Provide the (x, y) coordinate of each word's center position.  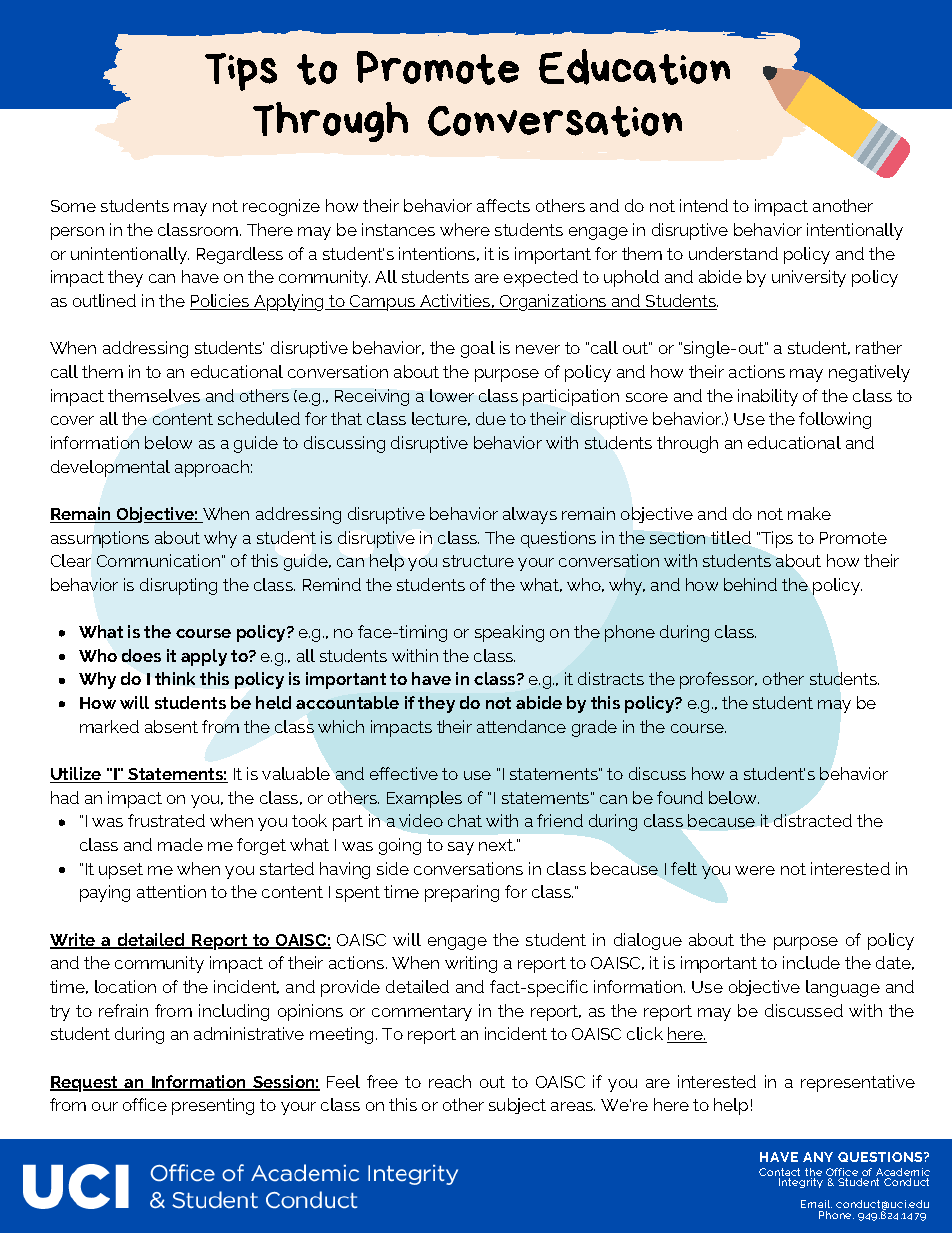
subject (517, 1106)
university (809, 278)
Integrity (801, 1183)
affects (503, 205)
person (77, 233)
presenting (213, 1106)
